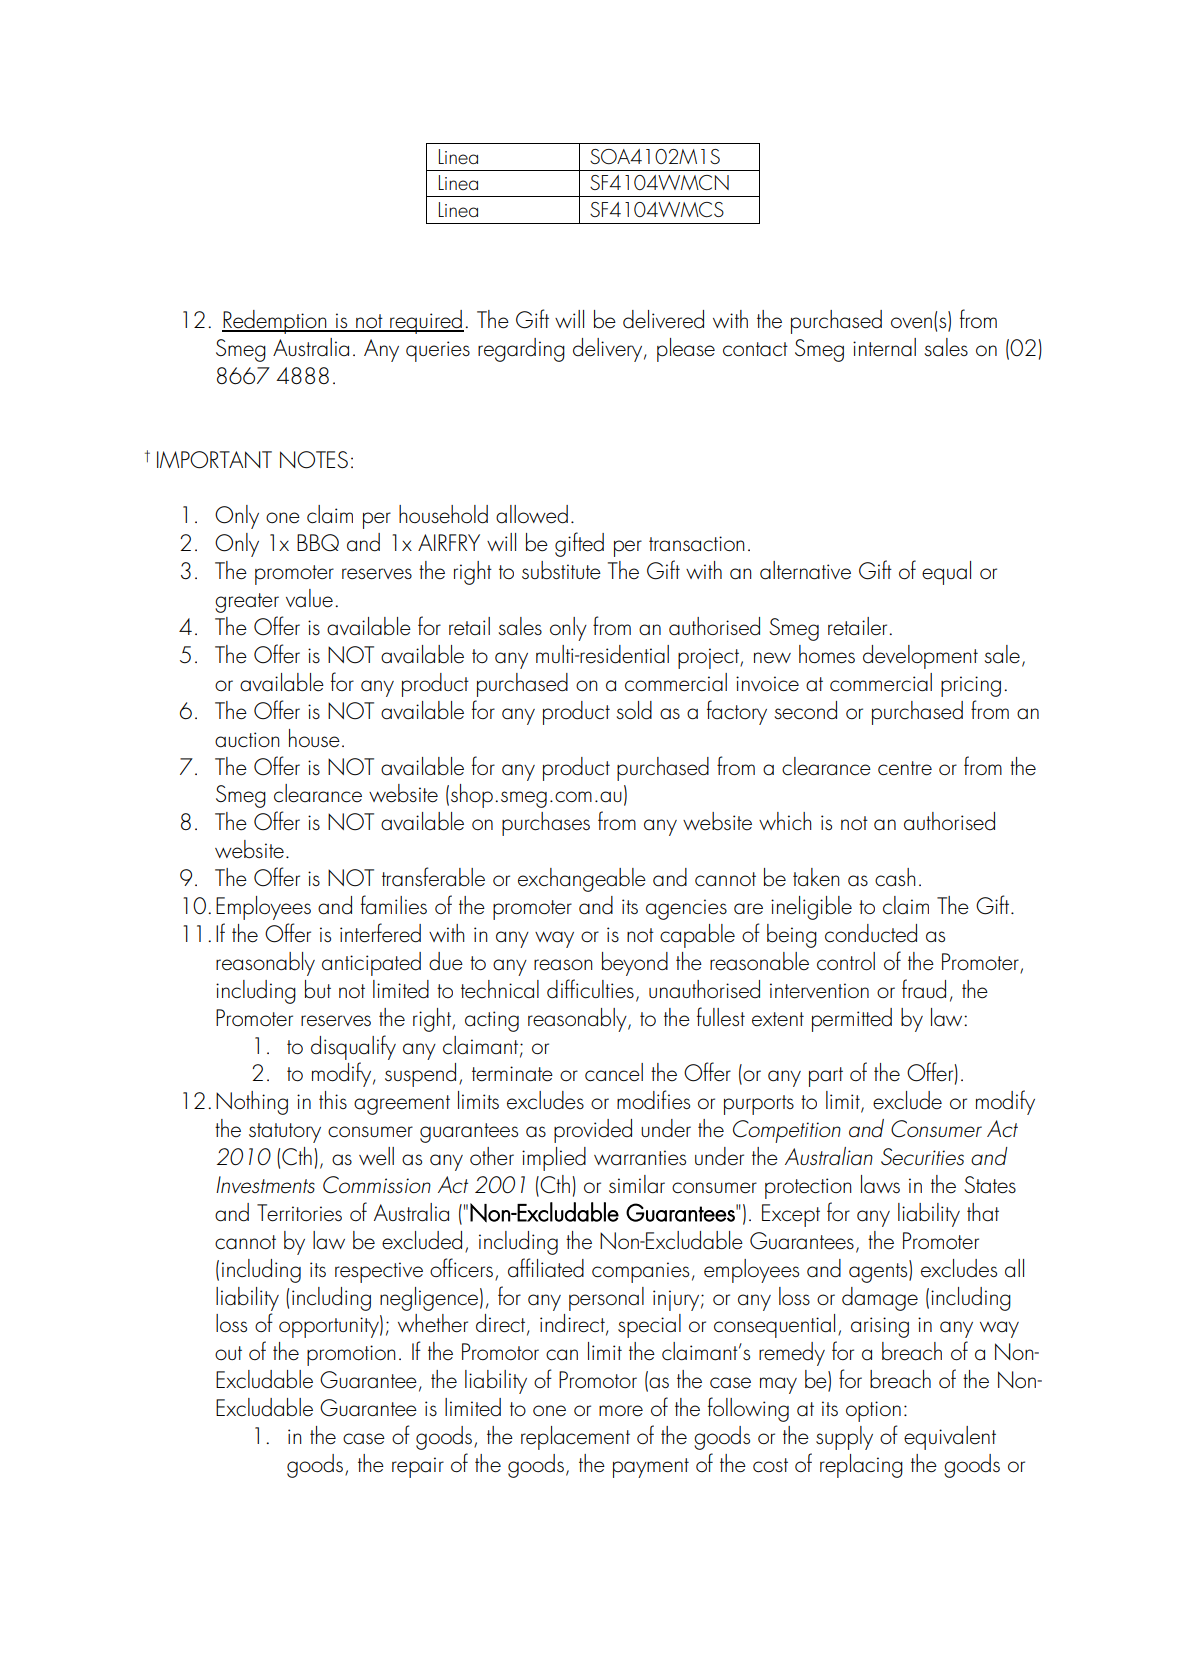  What do you see at coordinates (895, 877) in the screenshot?
I see `cash` at bounding box center [895, 877].
